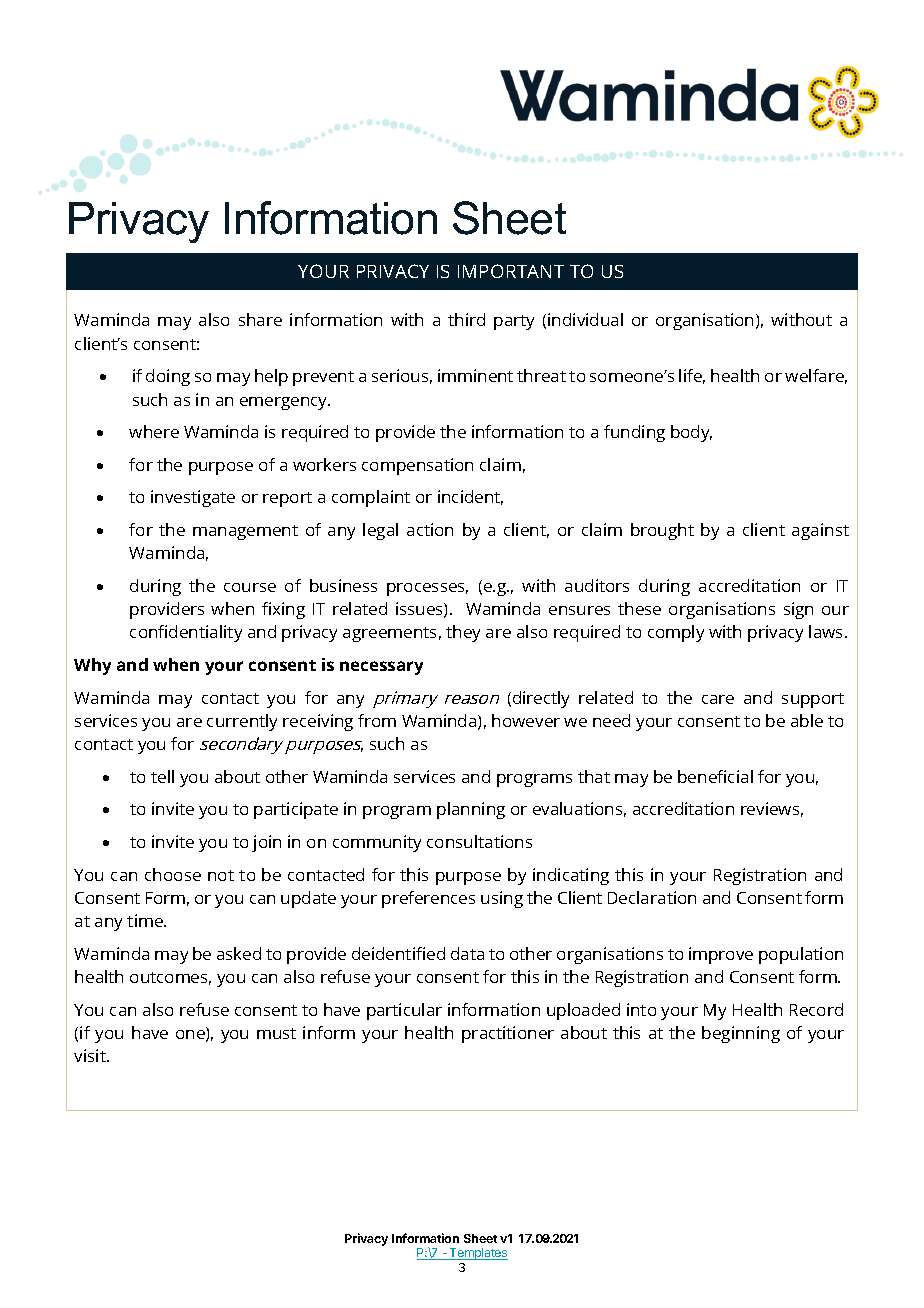 This document has width=924, height=1308. Describe the element at coordinates (428, 899) in the document. I see `preferences` at that location.
